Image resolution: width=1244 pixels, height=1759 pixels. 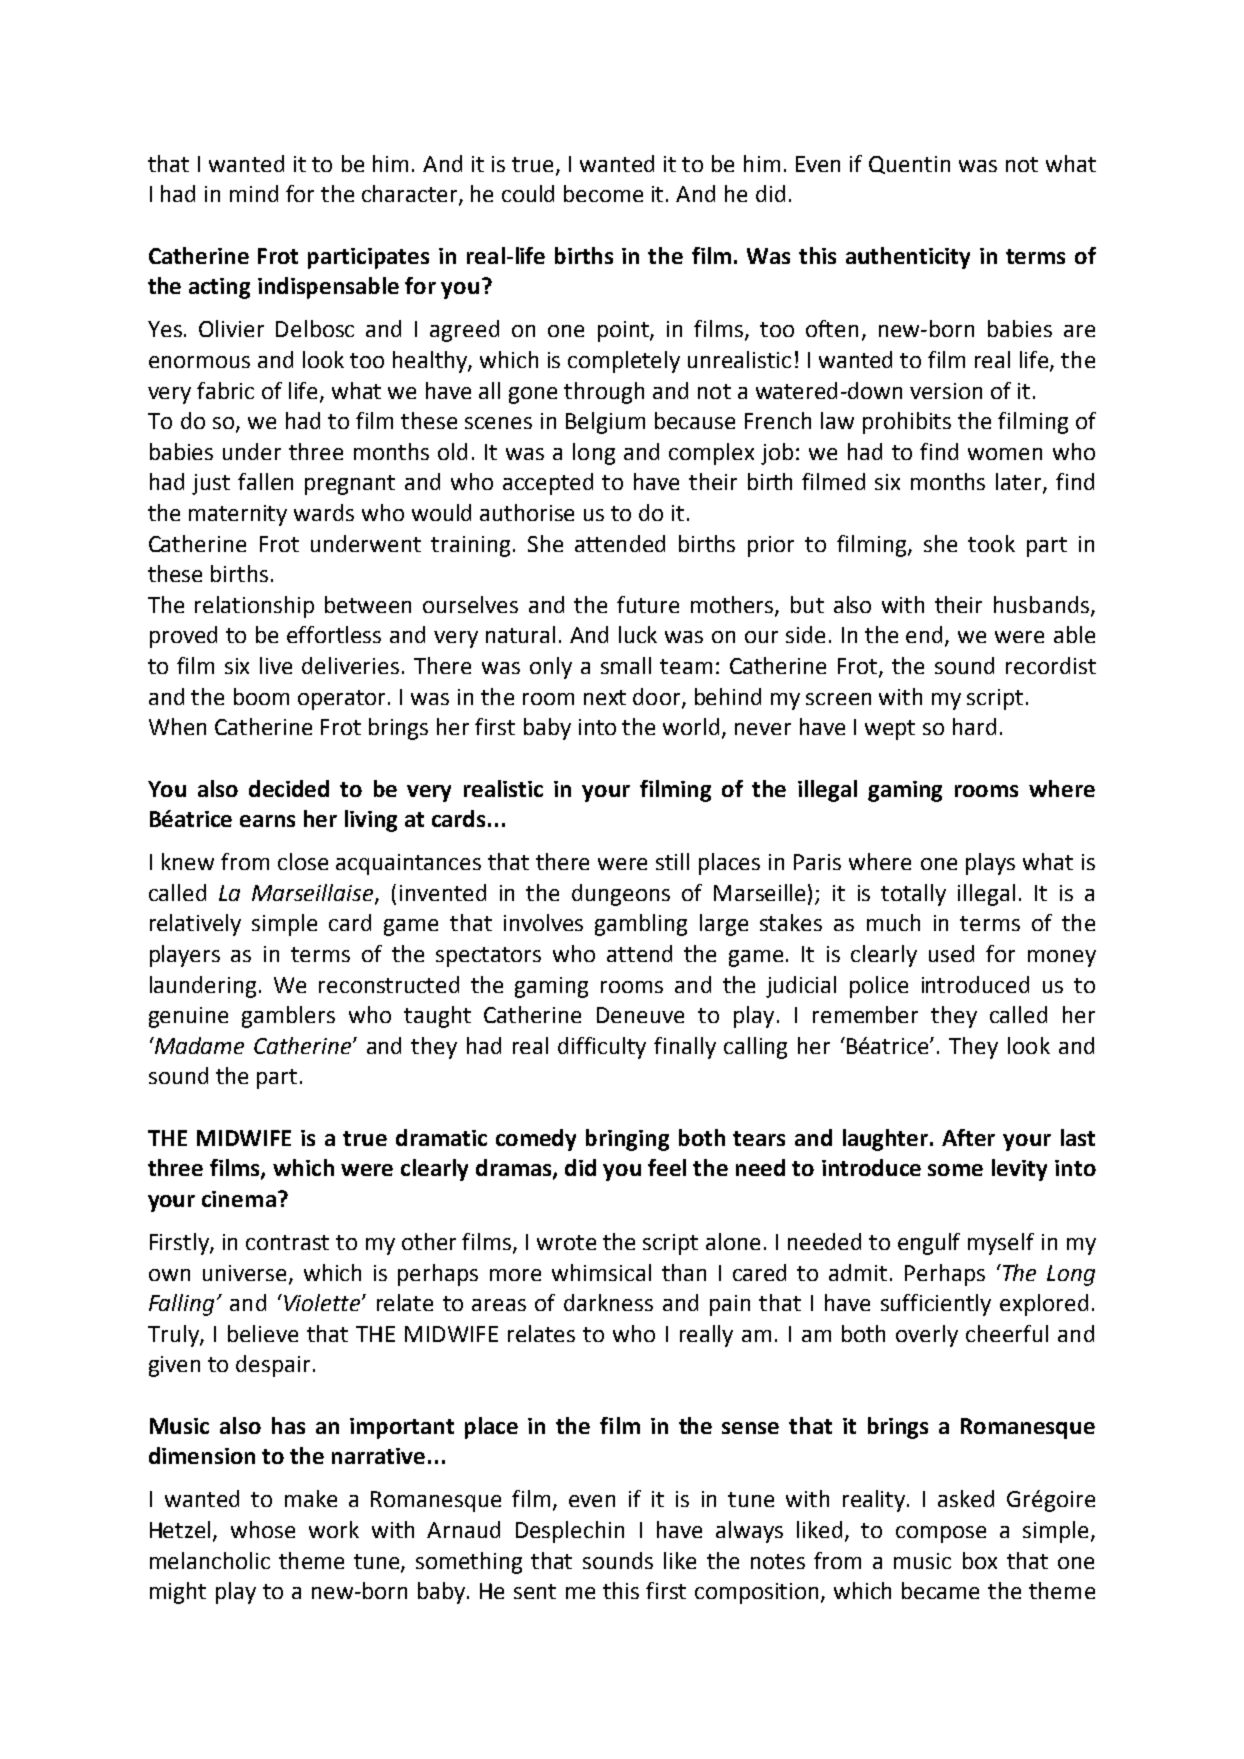 I want to click on future, so click(x=648, y=604).
